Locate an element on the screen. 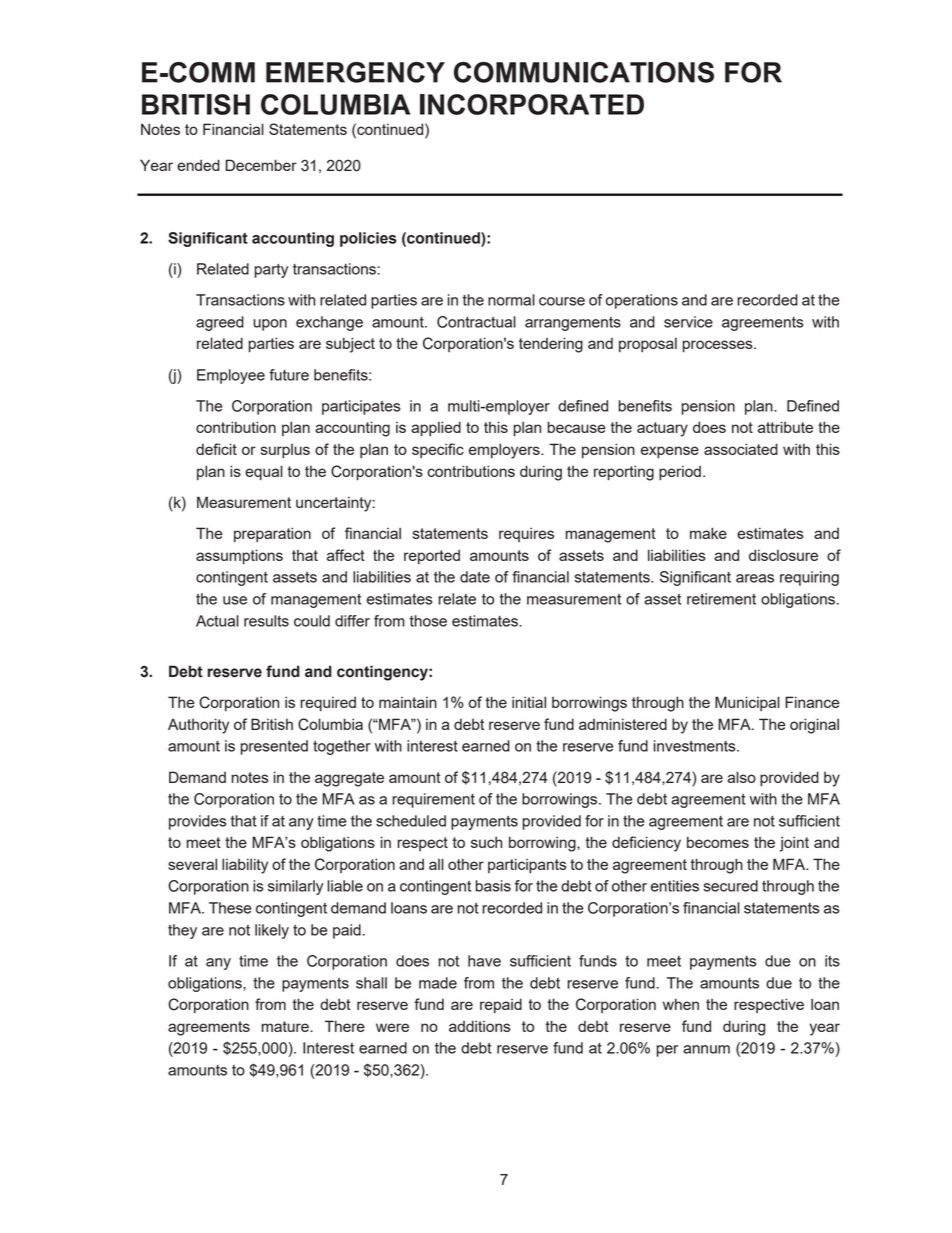 The height and width of the screenshot is (1233, 952). areas is located at coordinates (755, 578).
